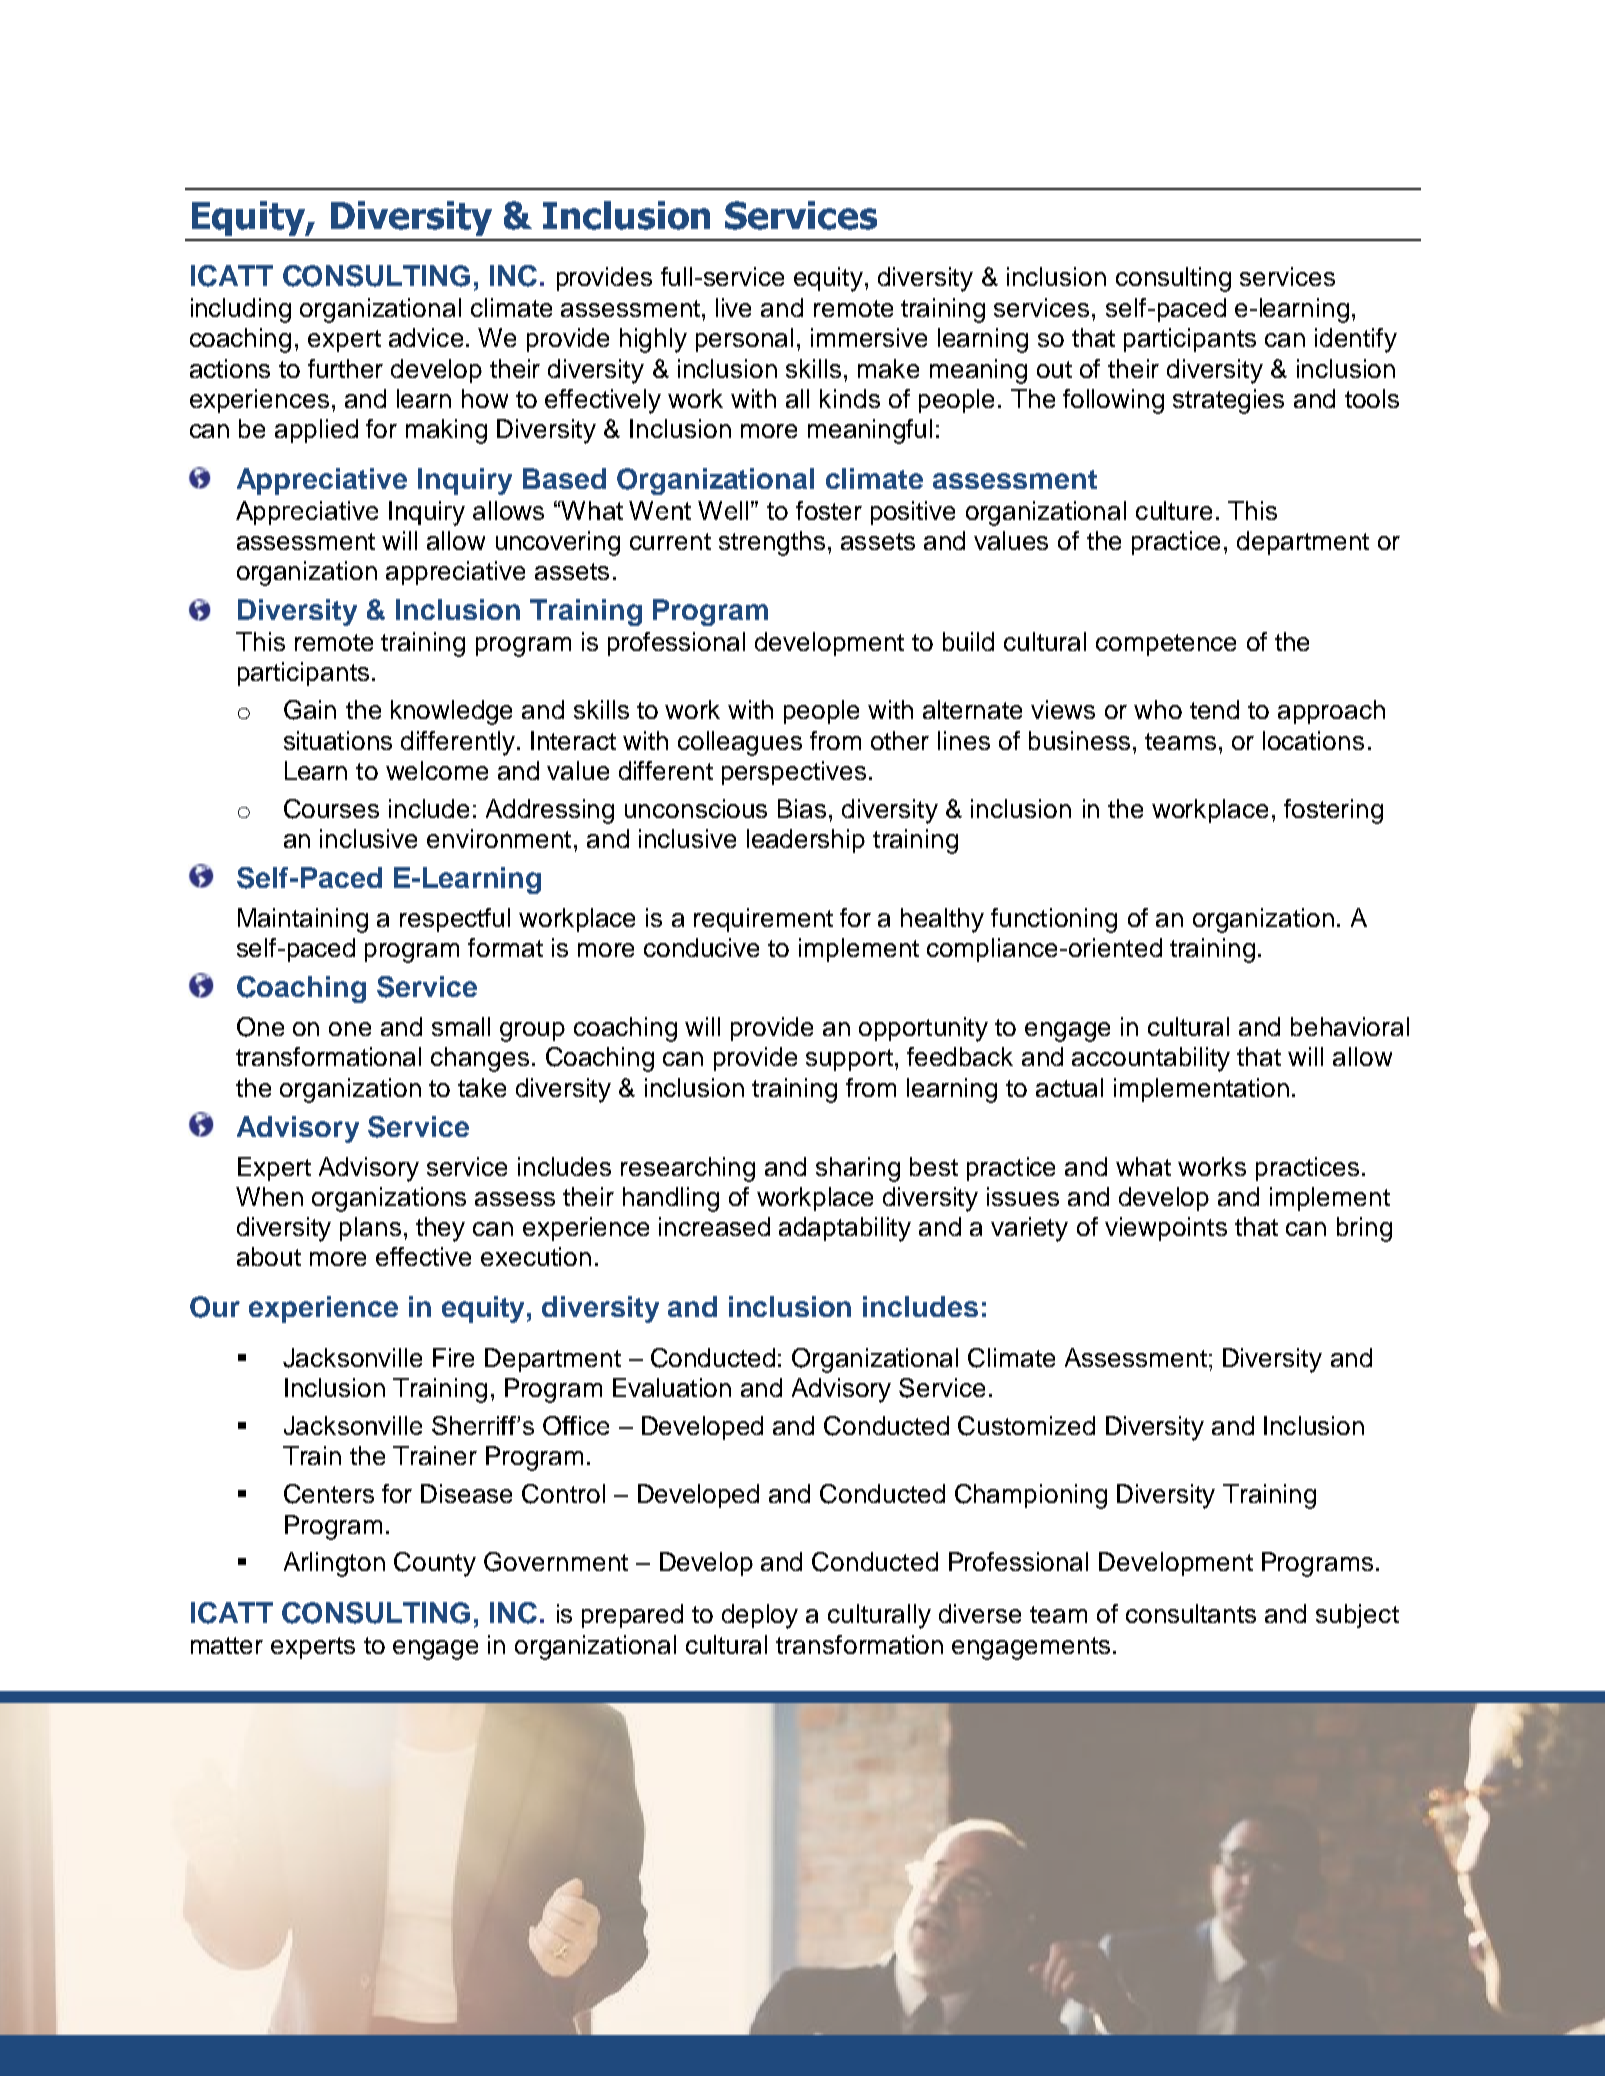  What do you see at coordinates (744, 340) in the image?
I see `personal` at bounding box center [744, 340].
